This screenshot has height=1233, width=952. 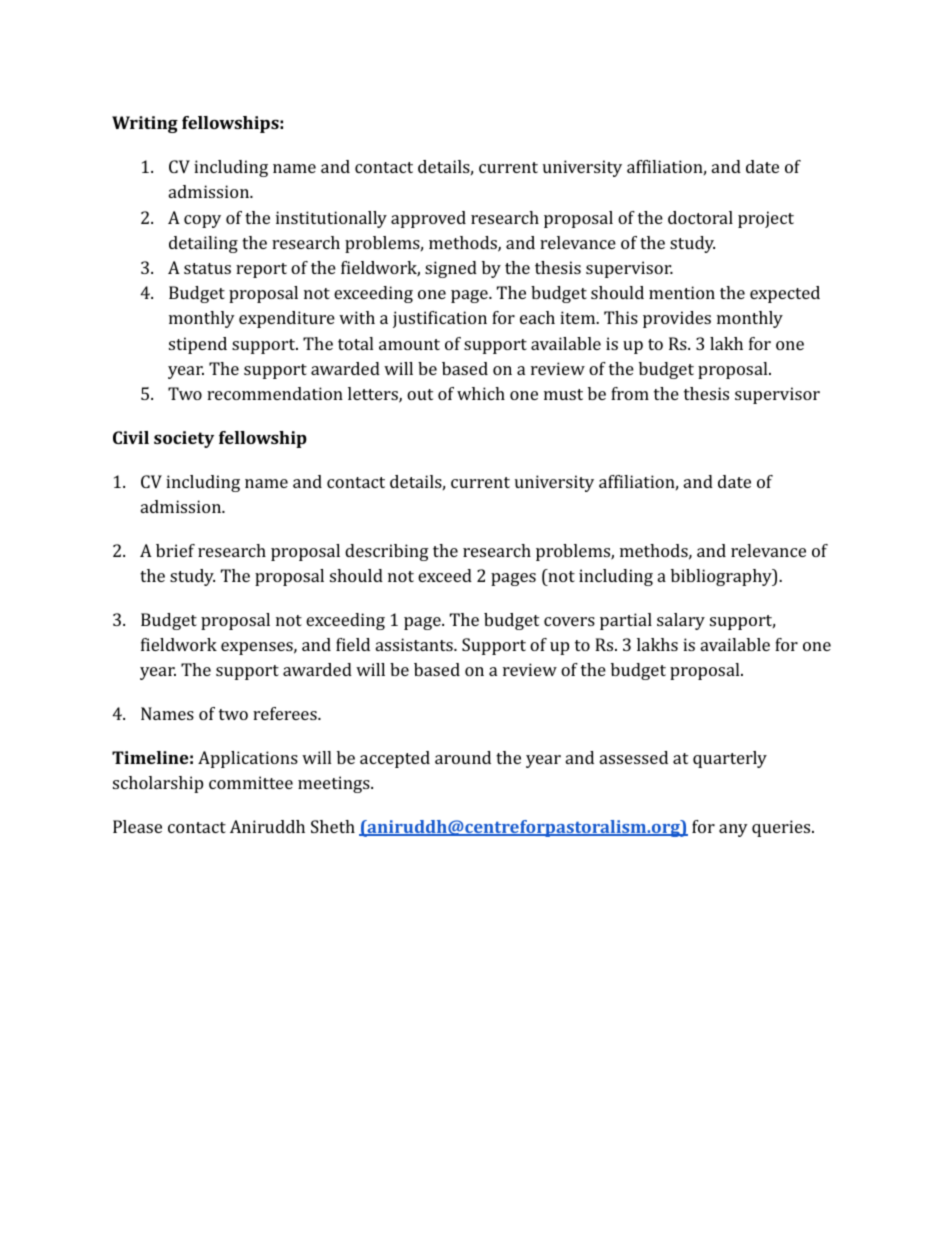 What do you see at coordinates (682, 292) in the screenshot?
I see `mention` at bounding box center [682, 292].
